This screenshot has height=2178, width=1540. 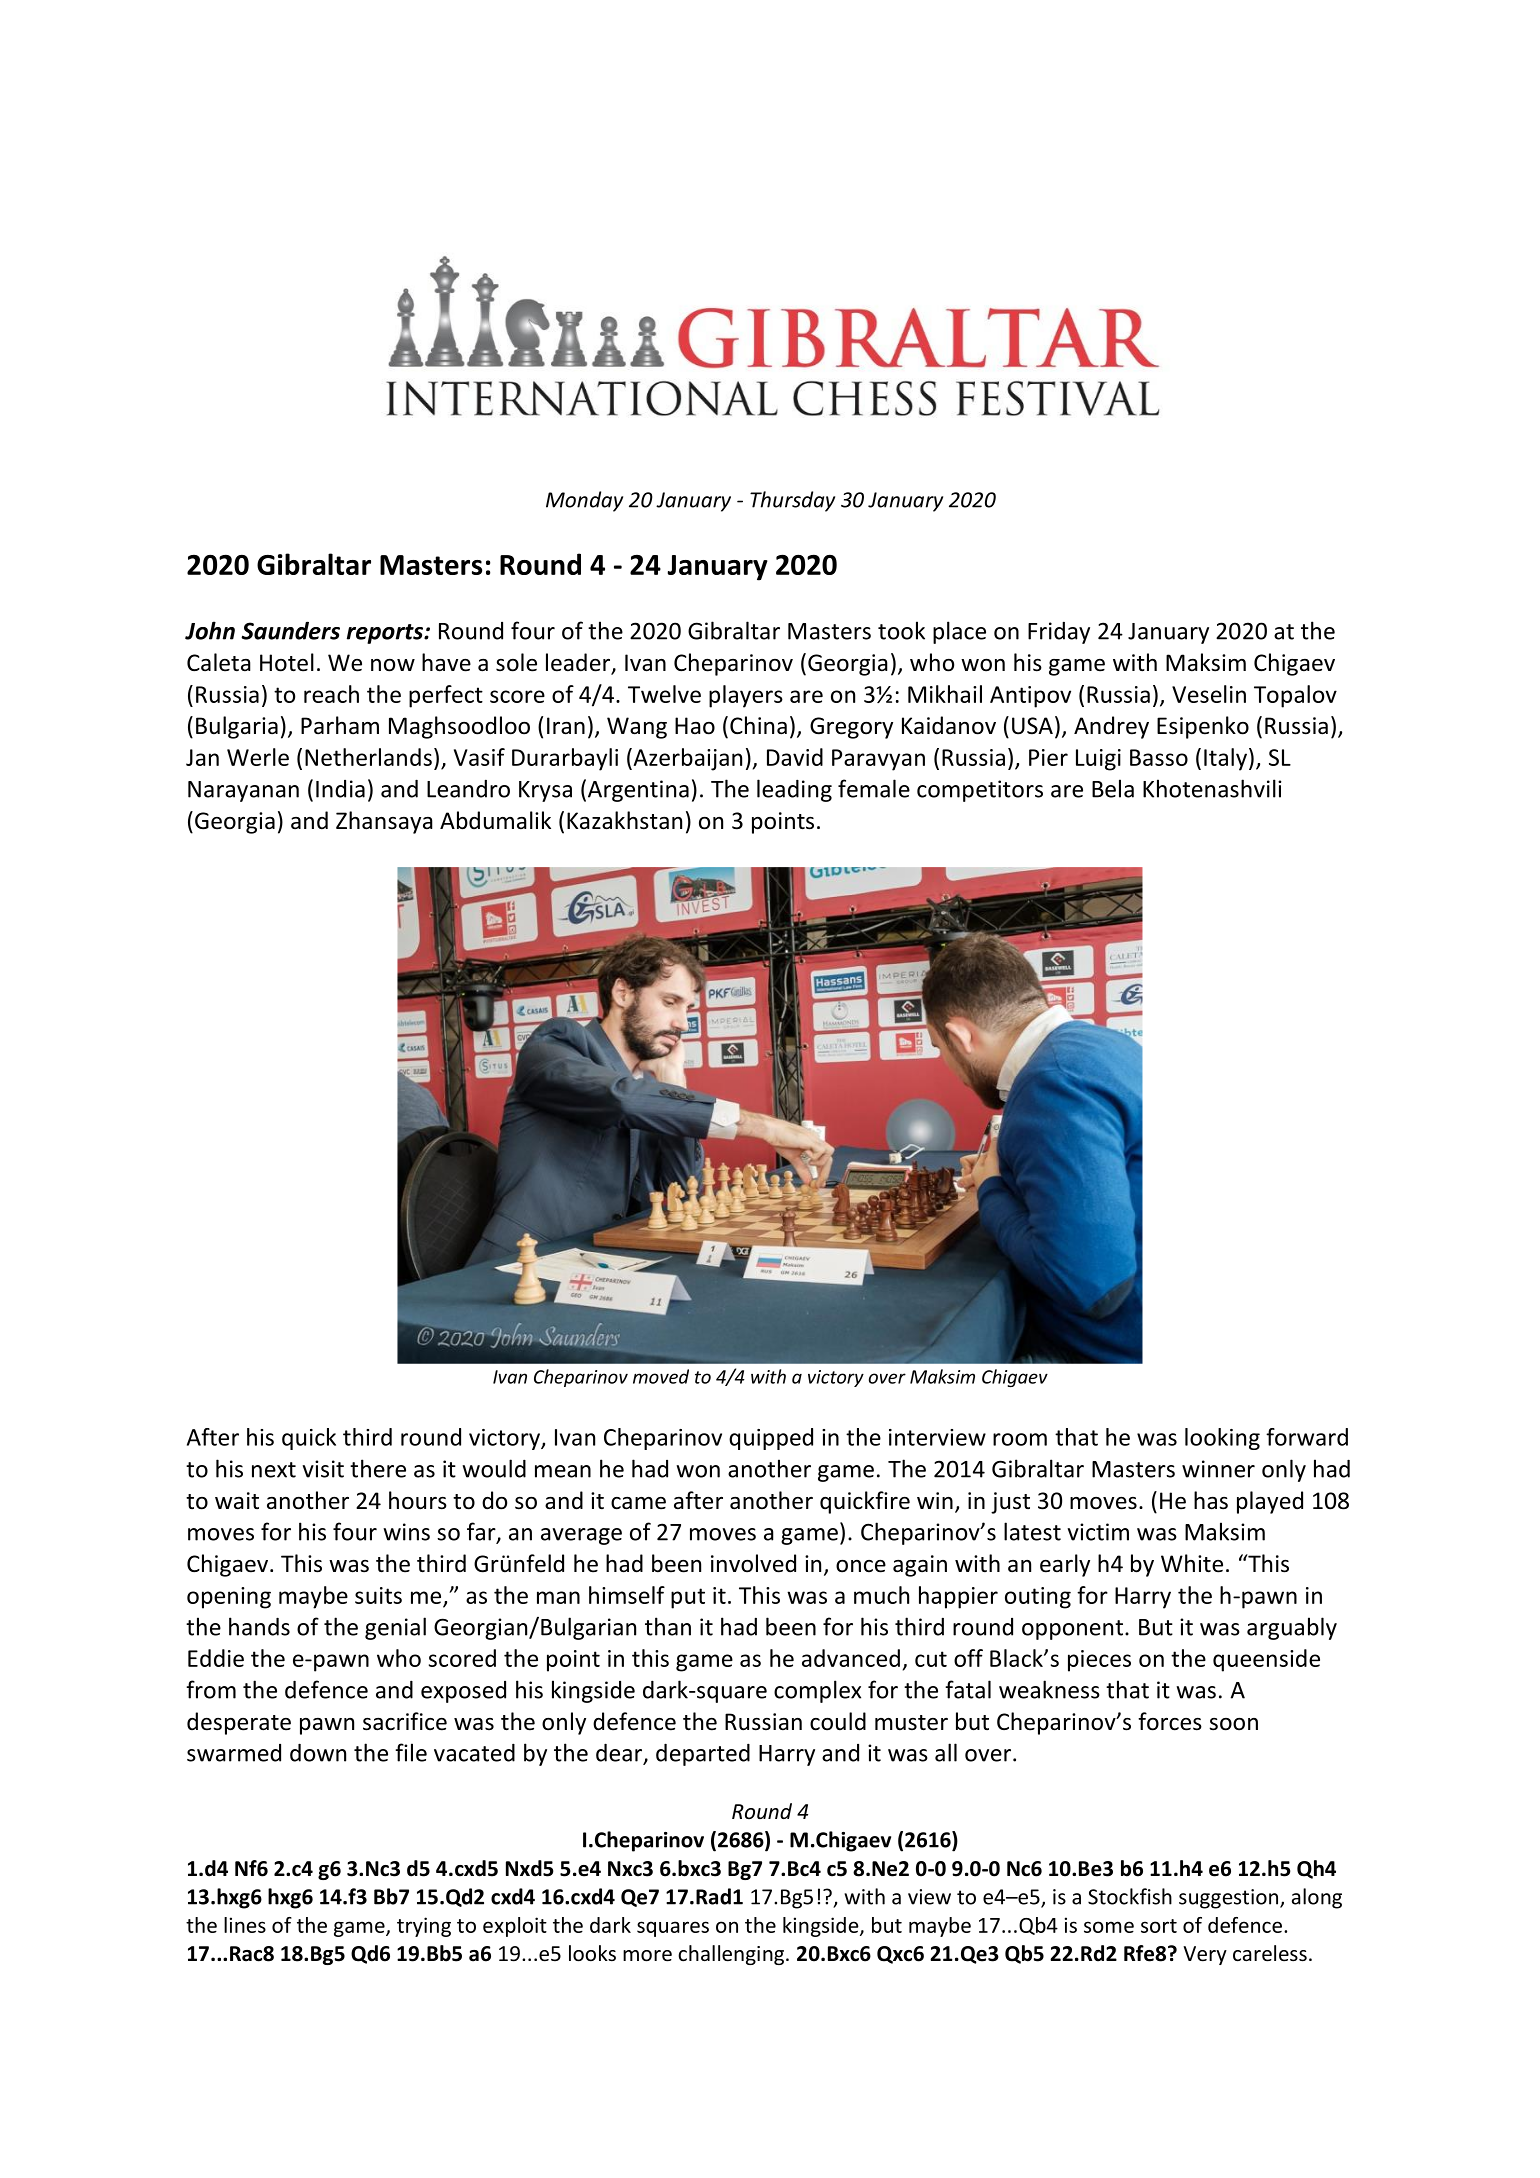 I want to click on India, so click(x=340, y=789).
